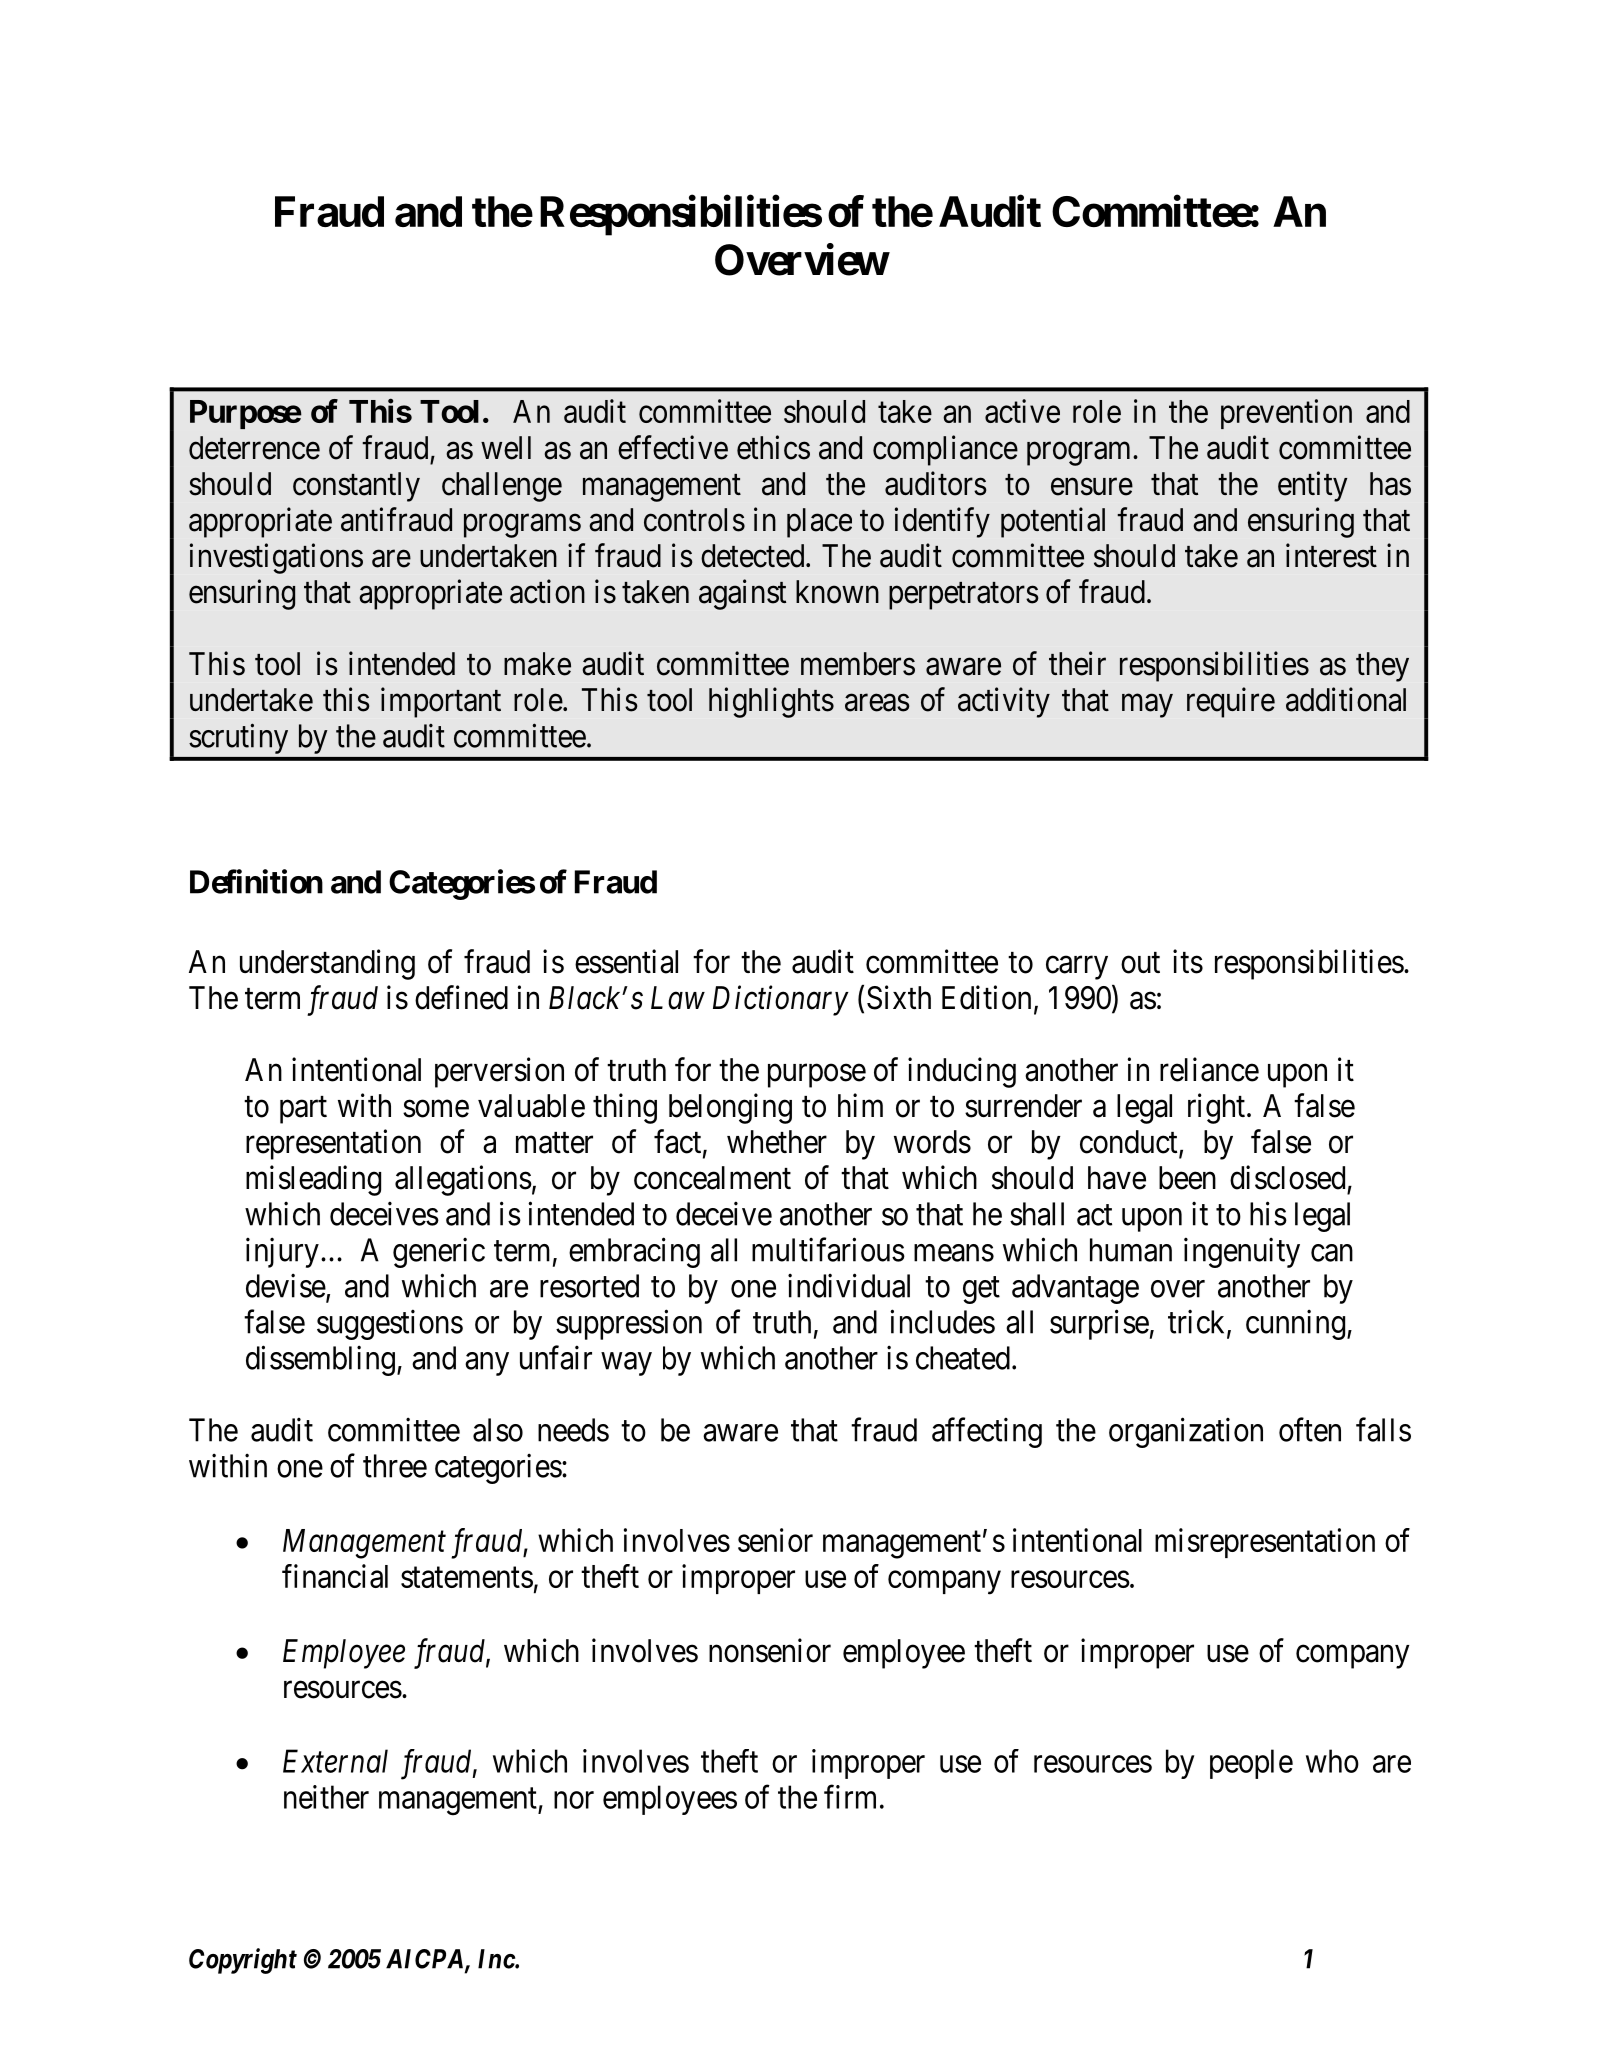  Describe the element at coordinates (987, 1432) in the document. I see `affecting` at that location.
